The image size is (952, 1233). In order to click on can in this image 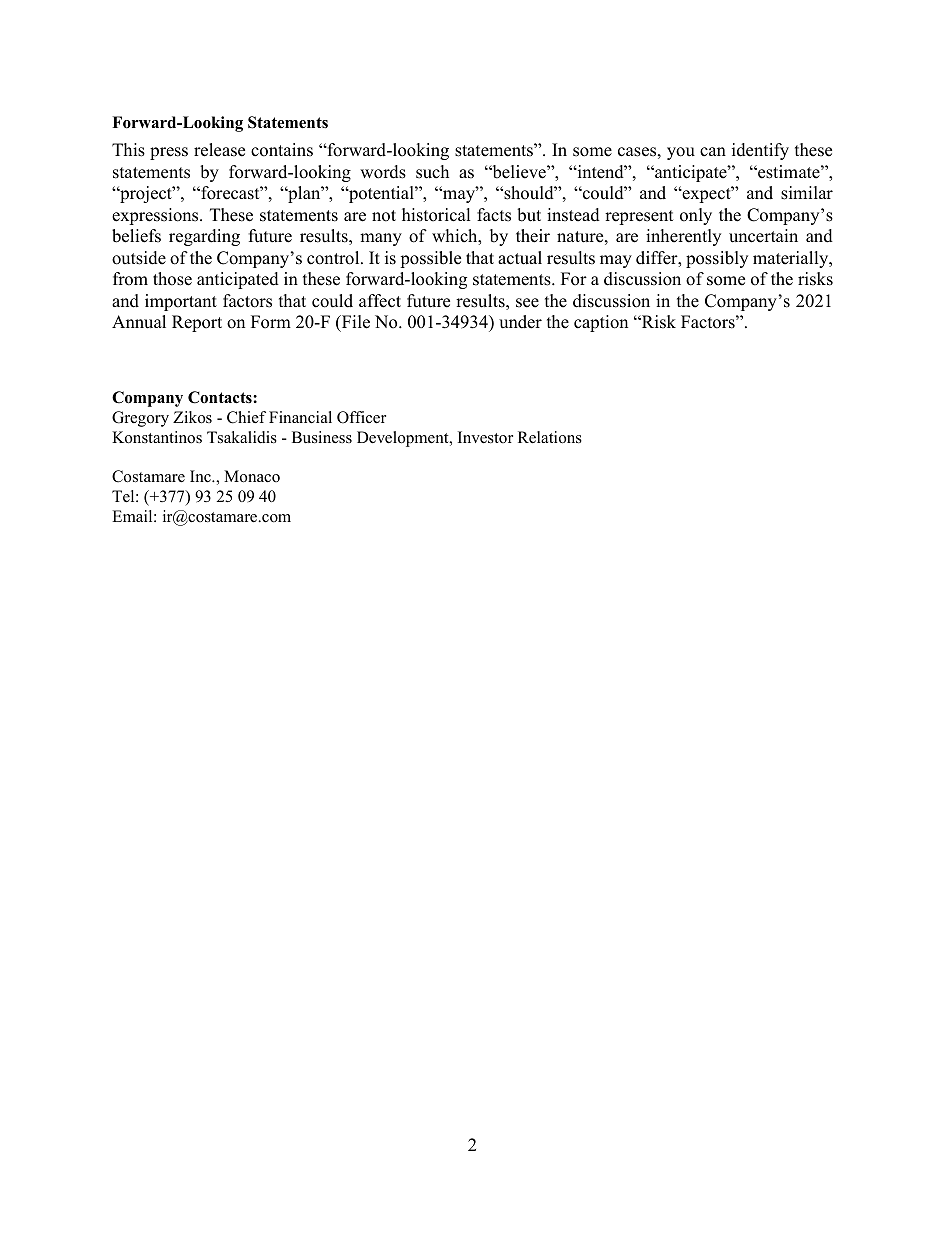, I will do `click(713, 152)`.
